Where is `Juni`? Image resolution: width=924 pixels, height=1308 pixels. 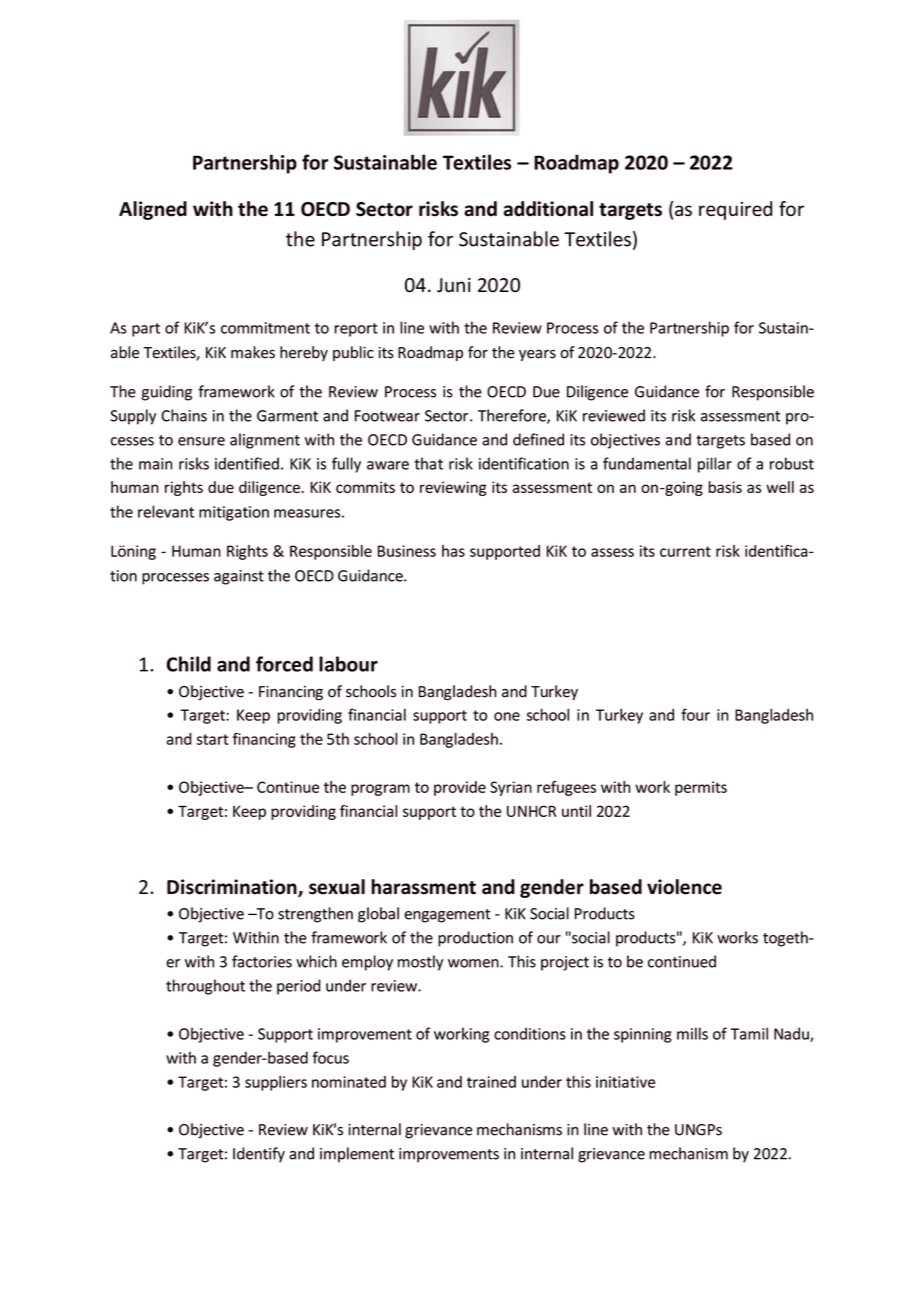 Juni is located at coordinates (454, 285).
